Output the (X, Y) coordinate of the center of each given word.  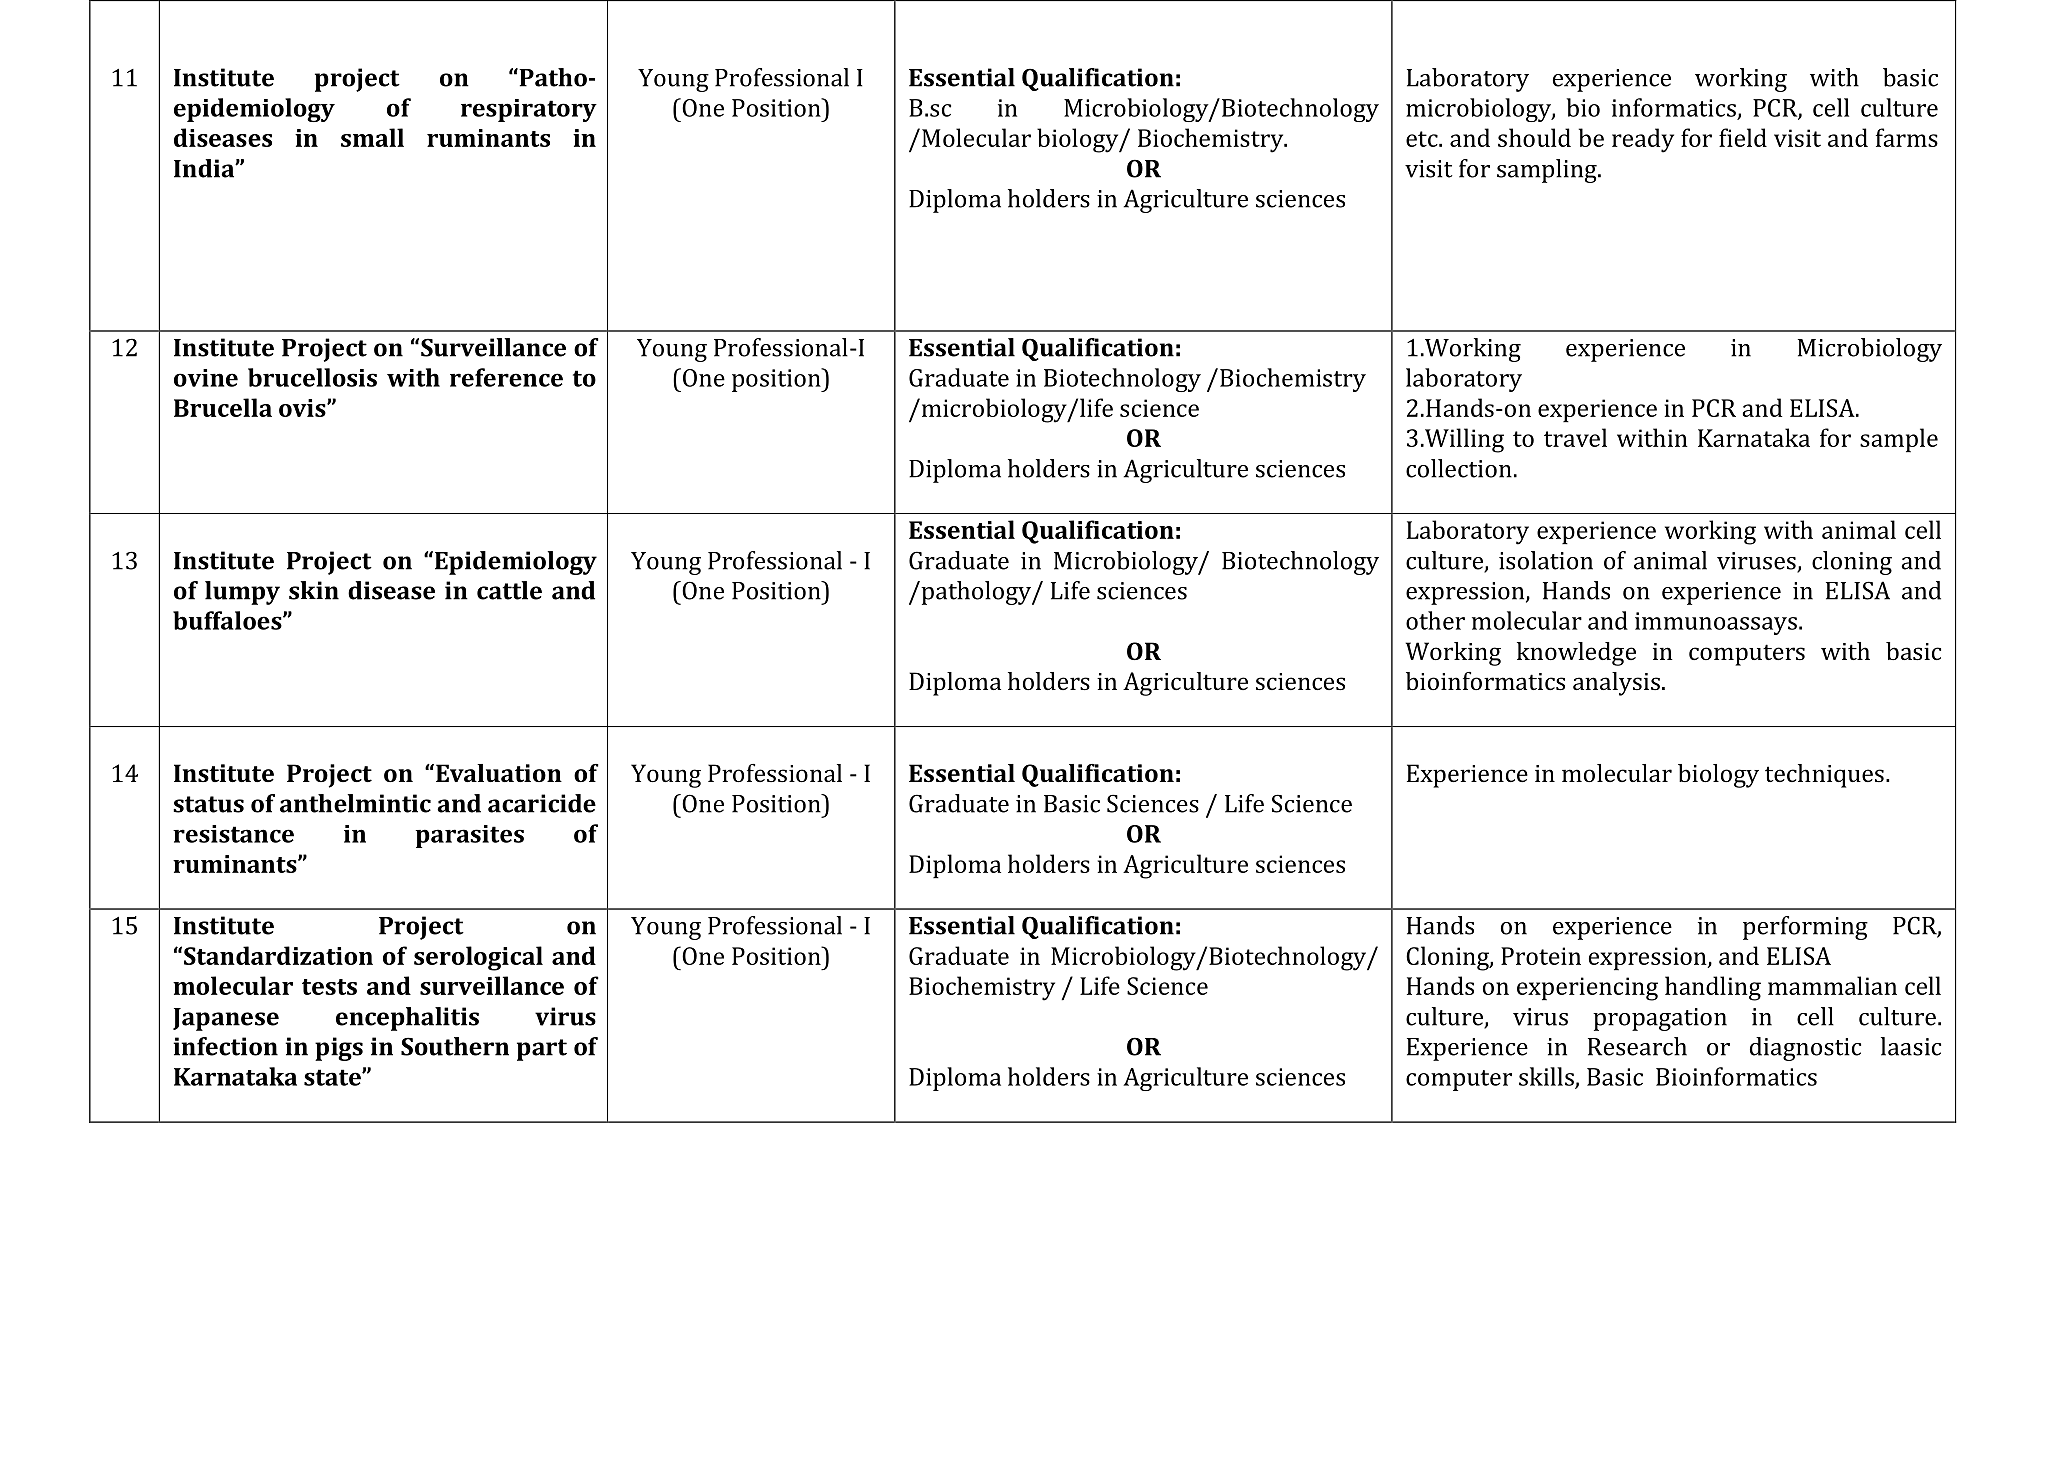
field (1743, 137)
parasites (469, 836)
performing (1805, 928)
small (372, 137)
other (1435, 620)
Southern (455, 1046)
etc (1423, 139)
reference (506, 377)
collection (1459, 468)
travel (1575, 437)
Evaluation (499, 773)
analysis (1616, 684)
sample (1899, 440)
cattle (509, 590)
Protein (1541, 956)
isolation (1546, 560)
